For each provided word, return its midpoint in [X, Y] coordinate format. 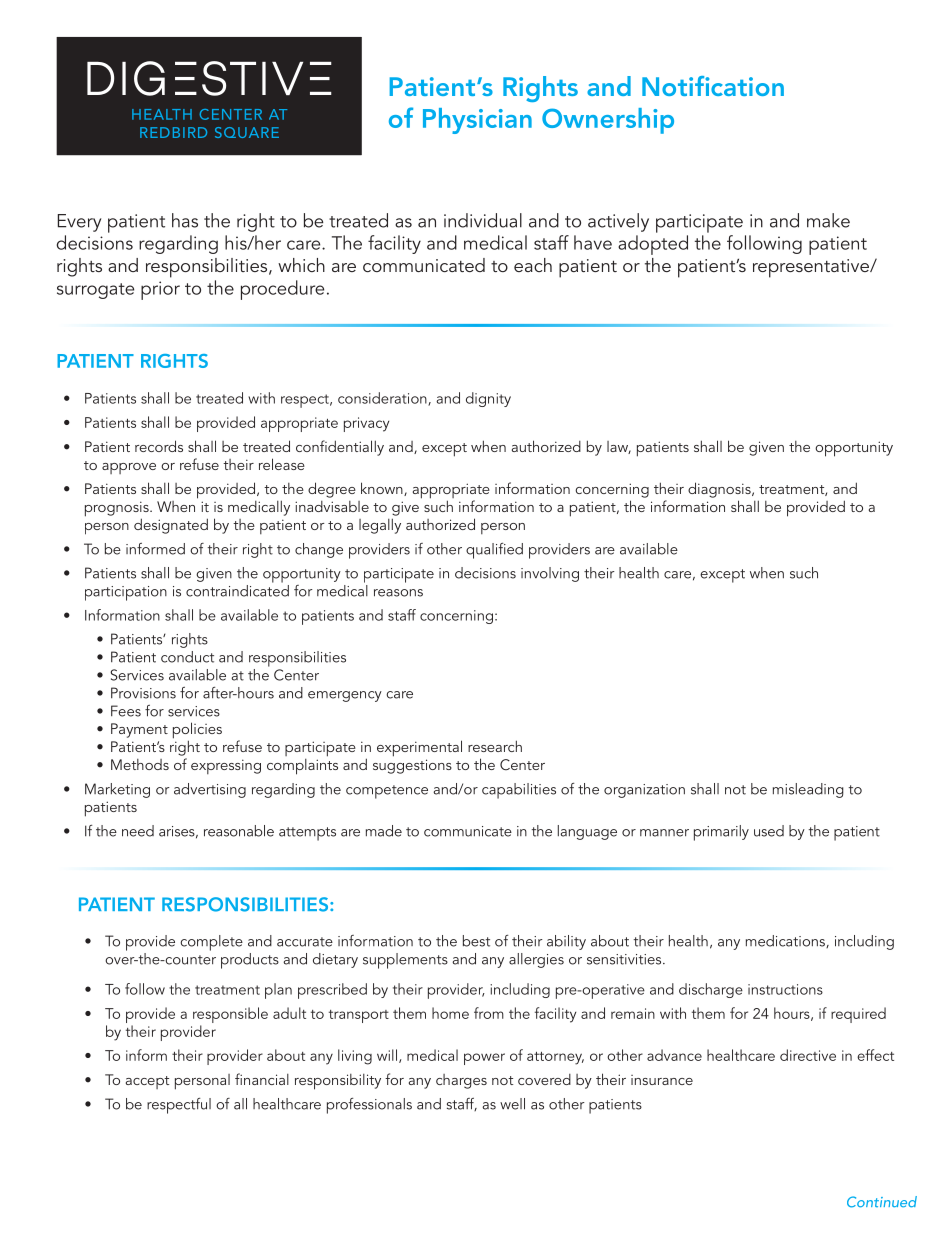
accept [147, 1082]
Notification [713, 86]
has [185, 220]
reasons [398, 593]
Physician [477, 121]
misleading [808, 790]
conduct [187, 657]
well [512, 1104]
